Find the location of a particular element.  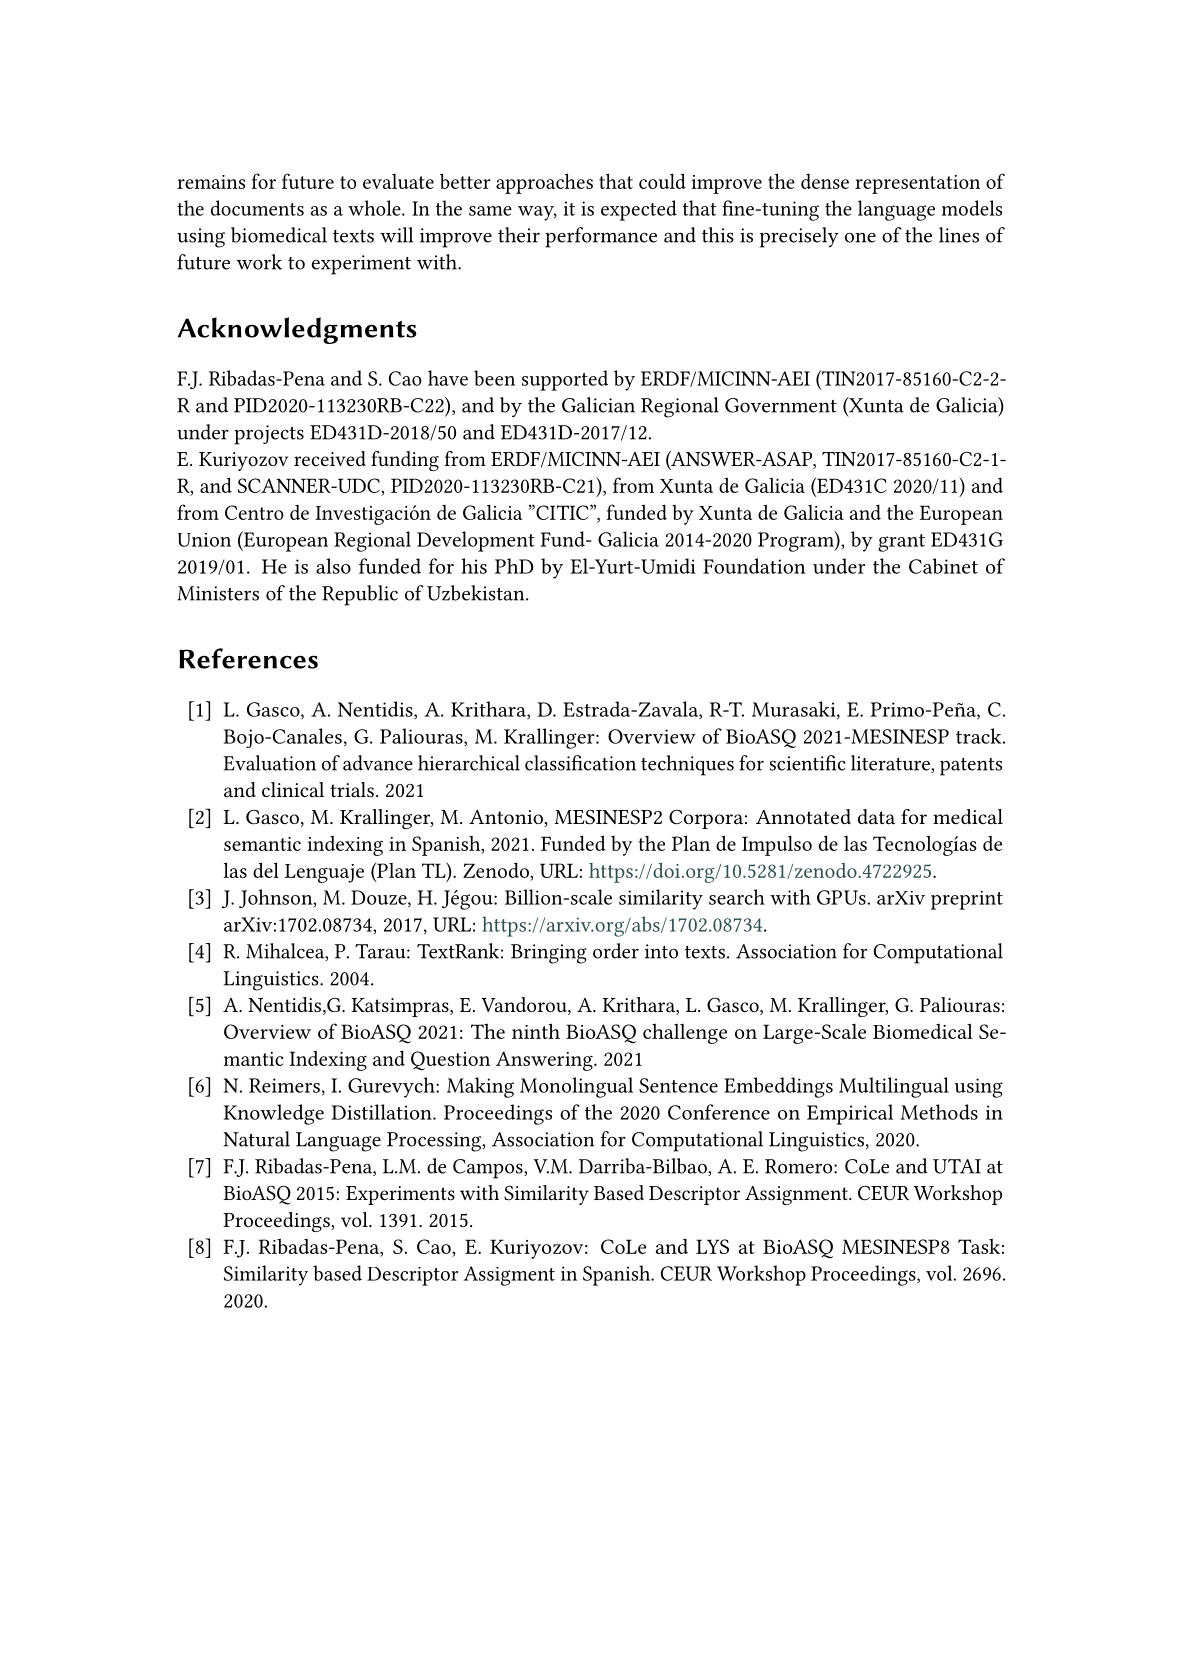

Knowledge is located at coordinates (274, 1114).
